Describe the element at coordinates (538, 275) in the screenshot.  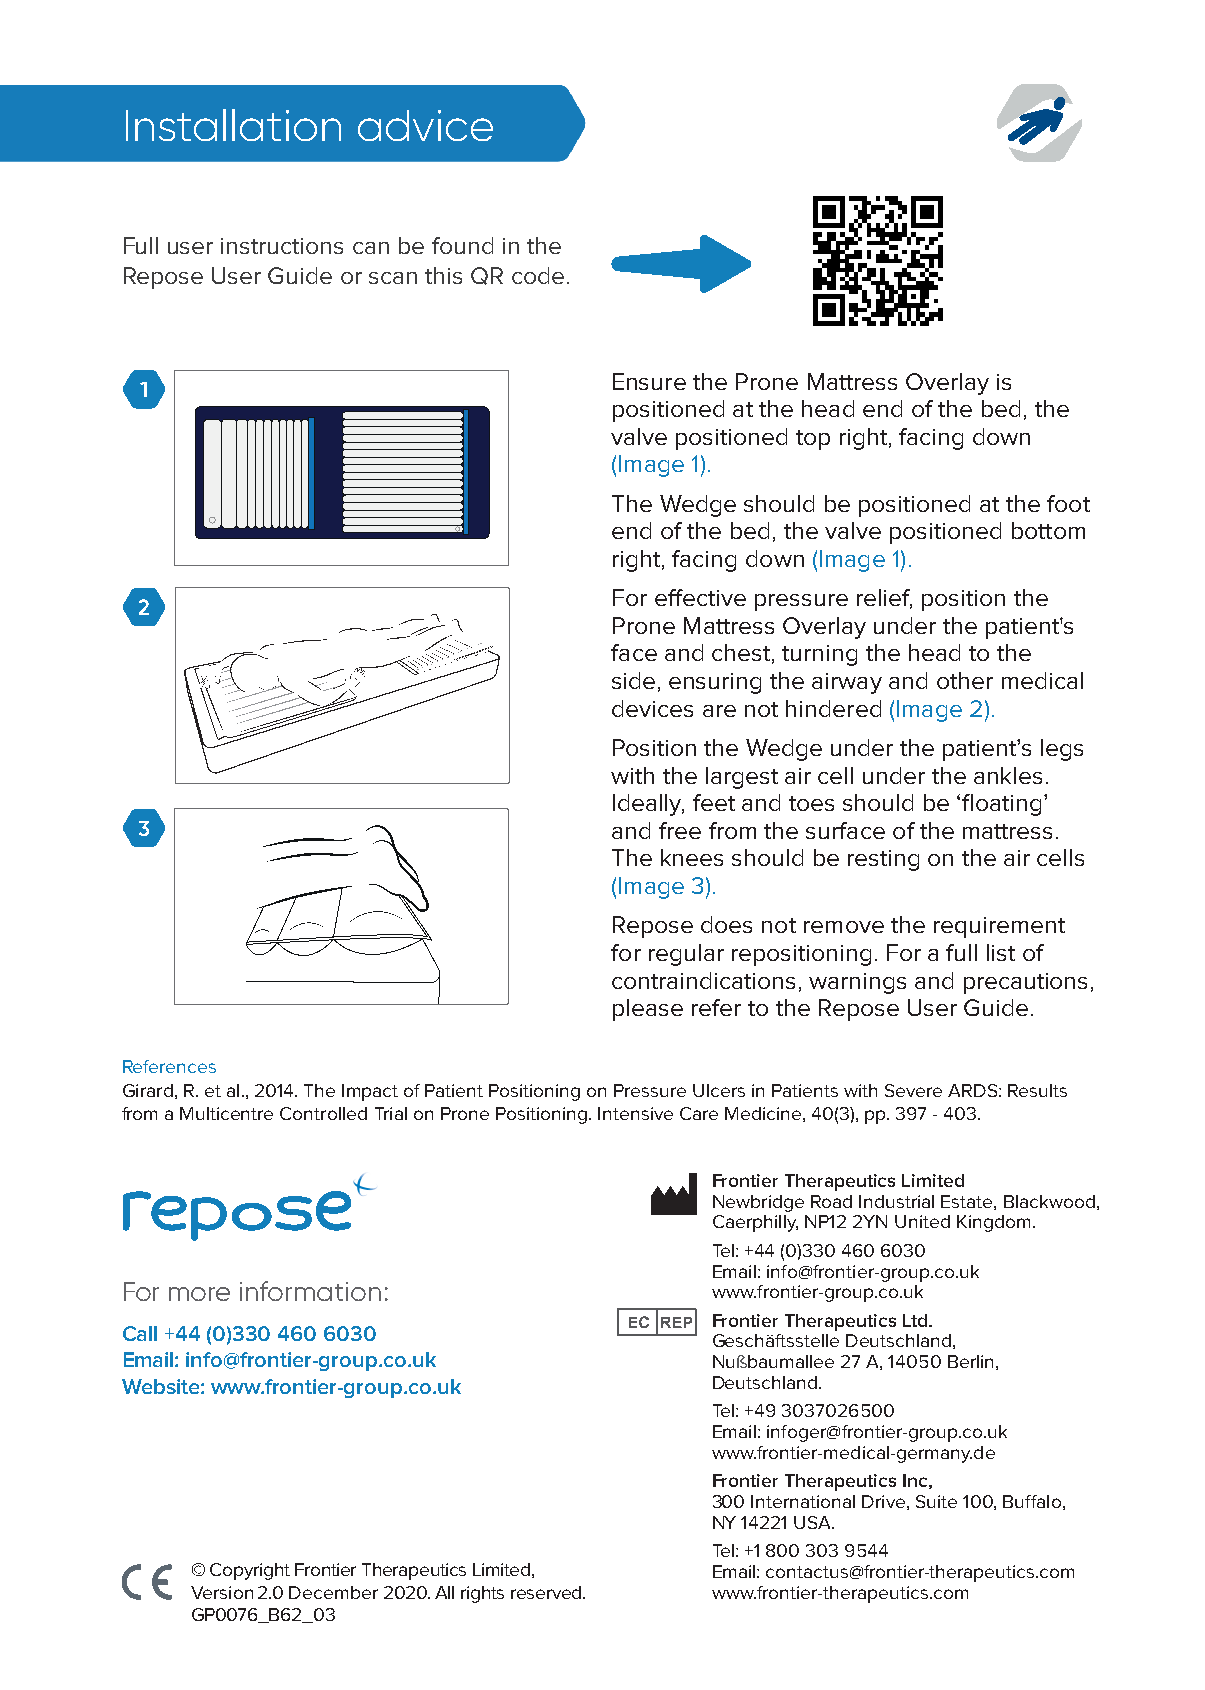
I see `code` at that location.
